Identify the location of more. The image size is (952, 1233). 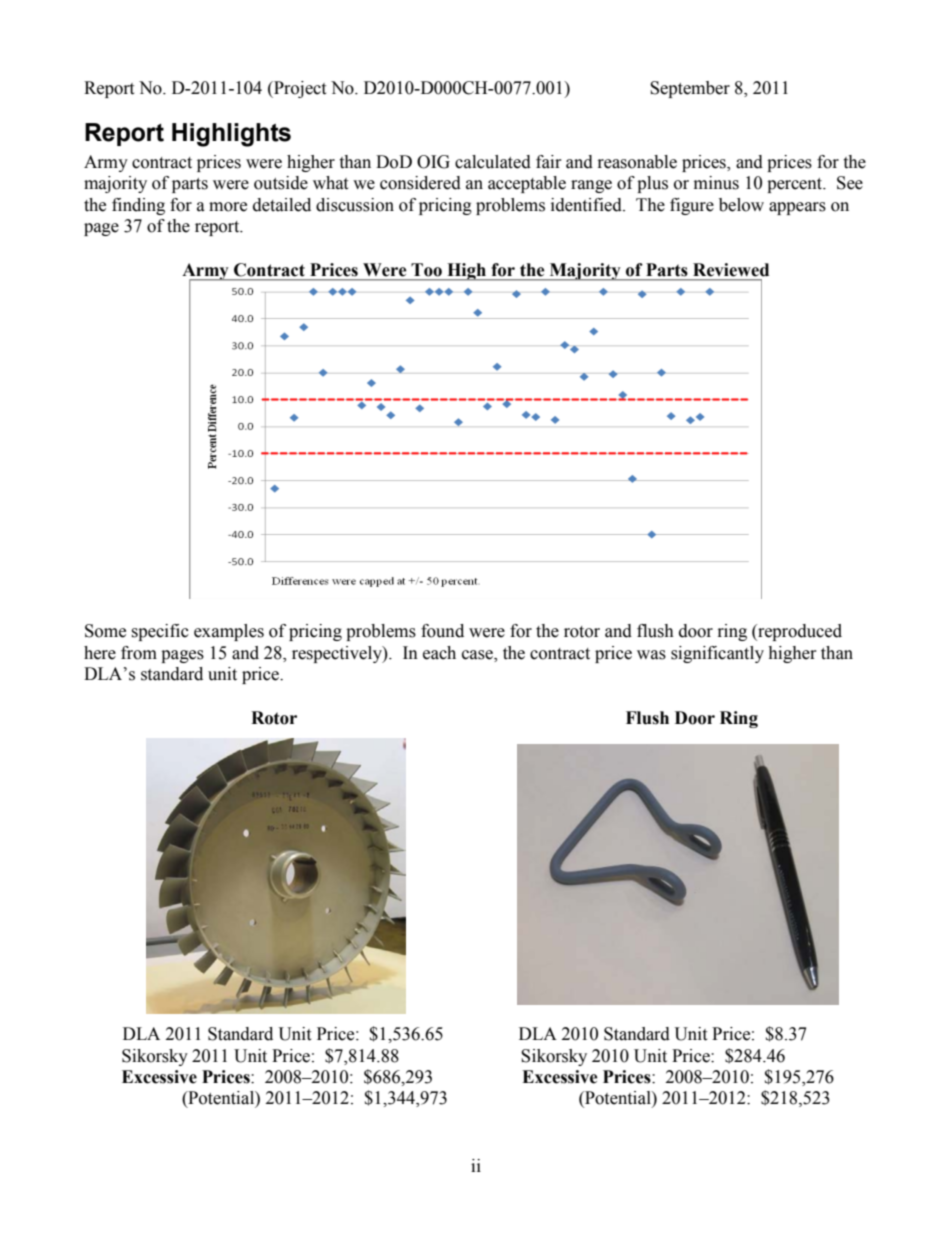
(228, 207).
